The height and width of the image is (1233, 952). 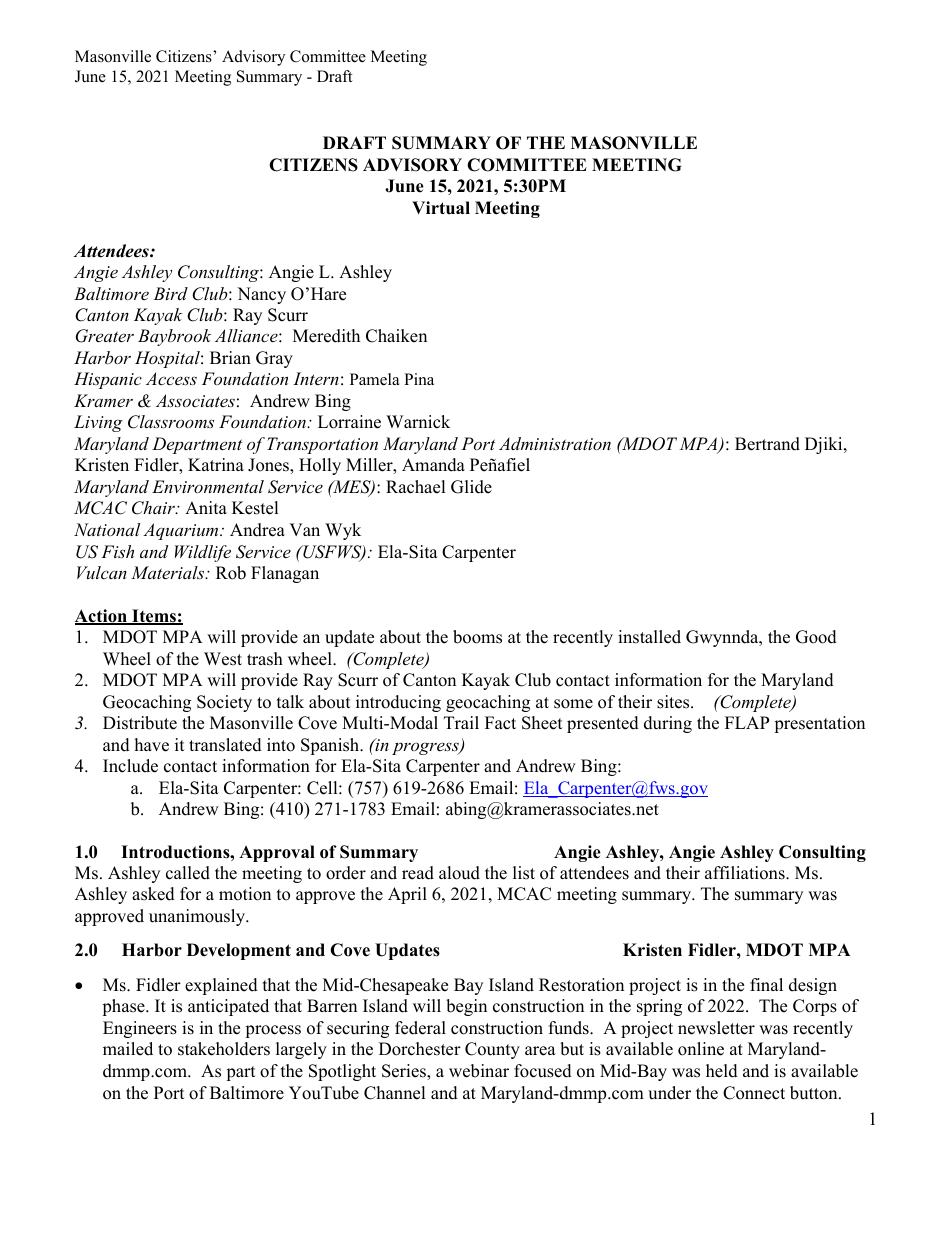 What do you see at coordinates (223, 659) in the image?
I see `West` at bounding box center [223, 659].
